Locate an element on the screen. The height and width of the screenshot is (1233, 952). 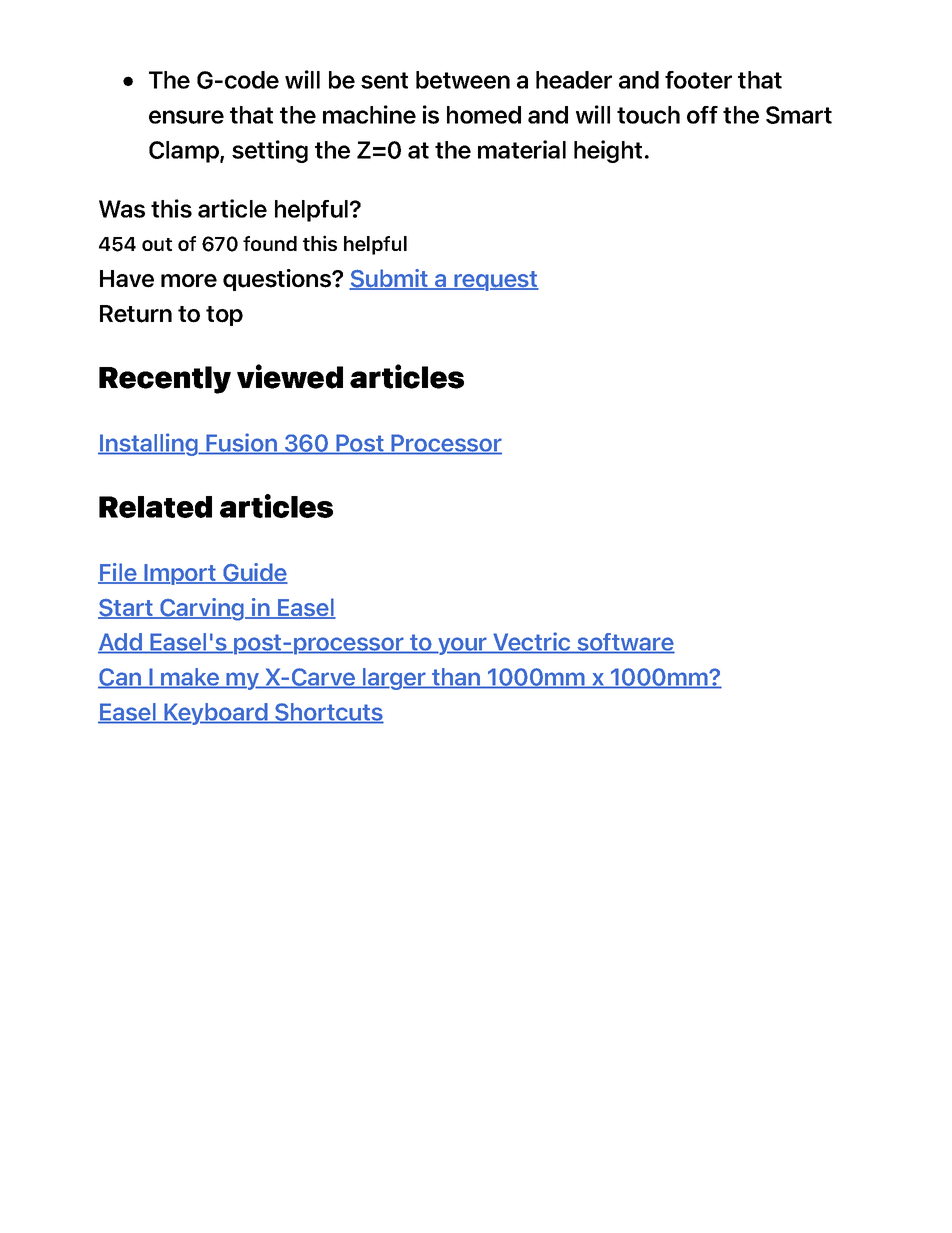
make is located at coordinates (190, 678).
